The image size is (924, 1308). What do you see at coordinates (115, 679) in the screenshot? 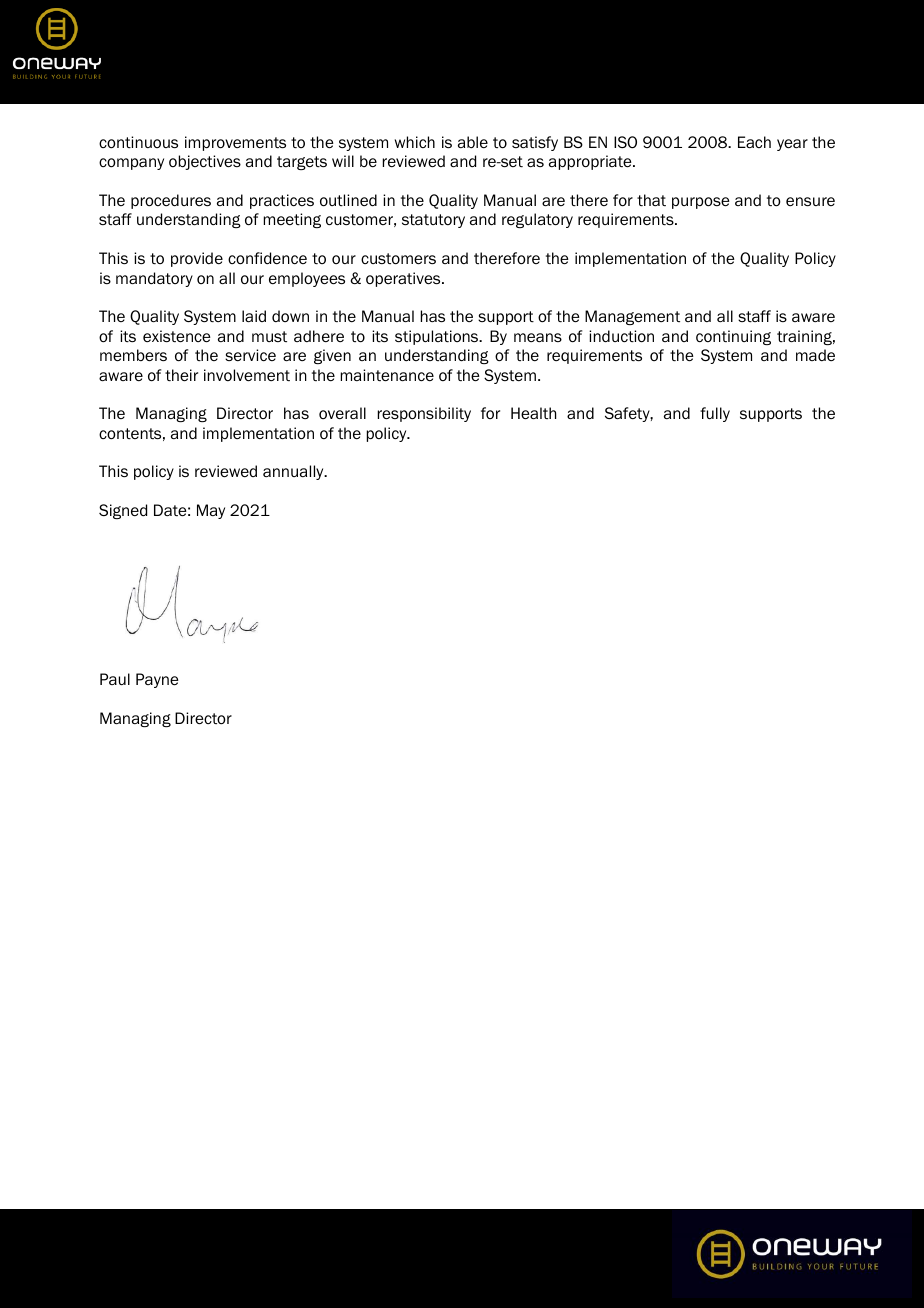
I see `Paul` at bounding box center [115, 679].
